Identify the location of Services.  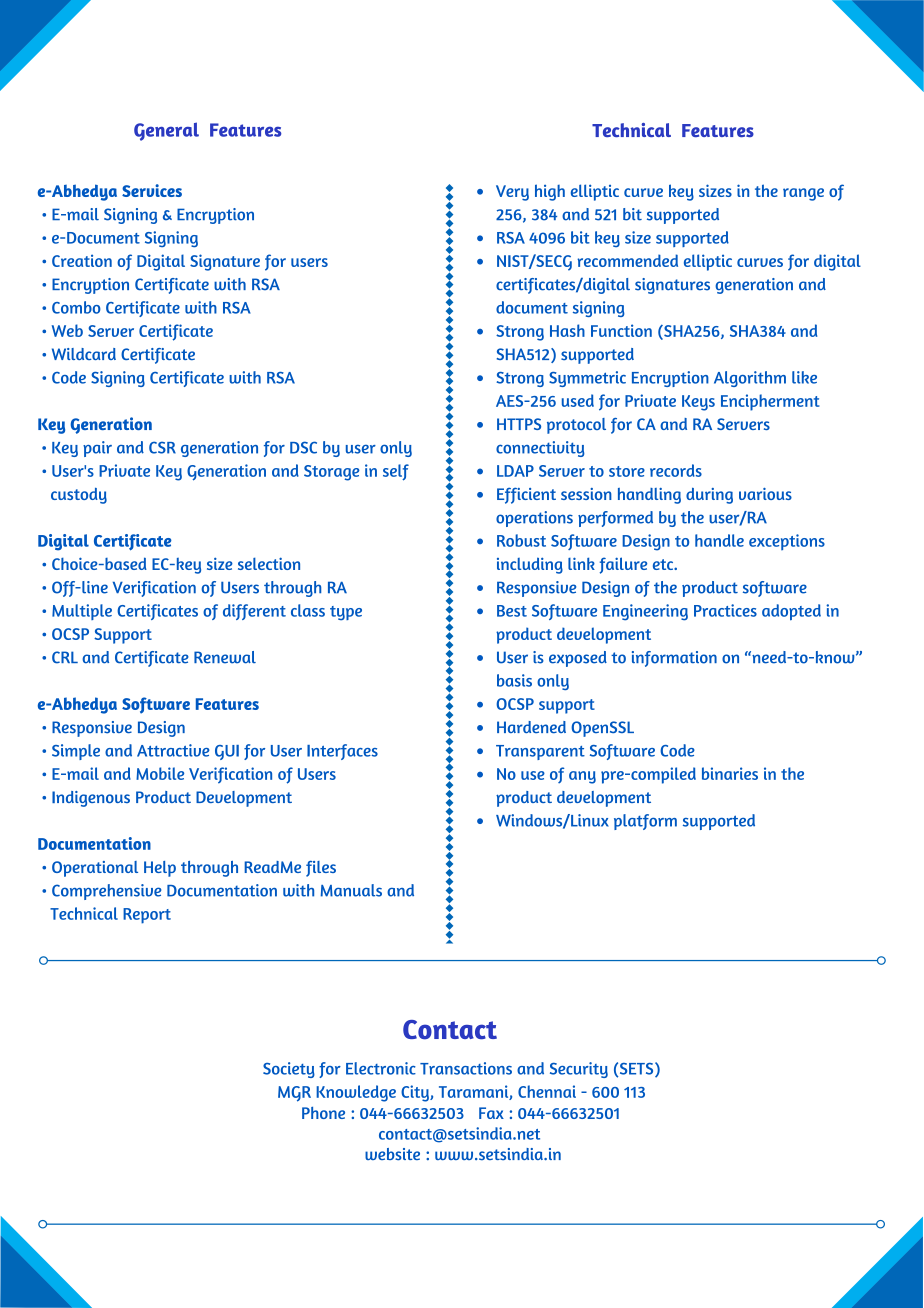
(152, 190).
